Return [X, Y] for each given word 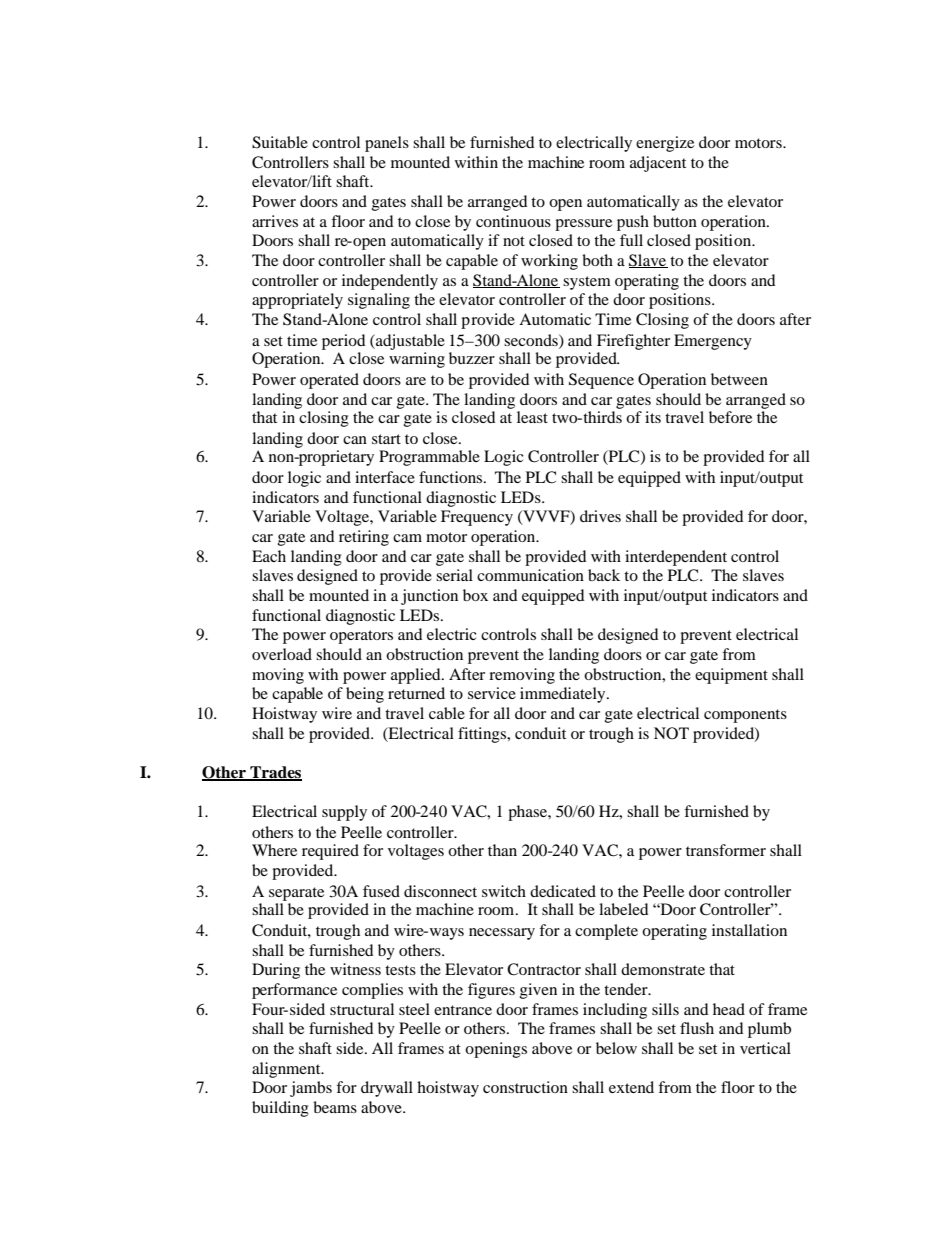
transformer [726, 850]
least [532, 417]
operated [329, 381]
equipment [731, 676]
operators [361, 637]
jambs [311, 1089]
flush [697, 1028]
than [502, 850]
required [330, 852]
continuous [513, 221]
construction [525, 1087]
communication [530, 575]
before [730, 417]
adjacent [658, 164]
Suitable [280, 142]
